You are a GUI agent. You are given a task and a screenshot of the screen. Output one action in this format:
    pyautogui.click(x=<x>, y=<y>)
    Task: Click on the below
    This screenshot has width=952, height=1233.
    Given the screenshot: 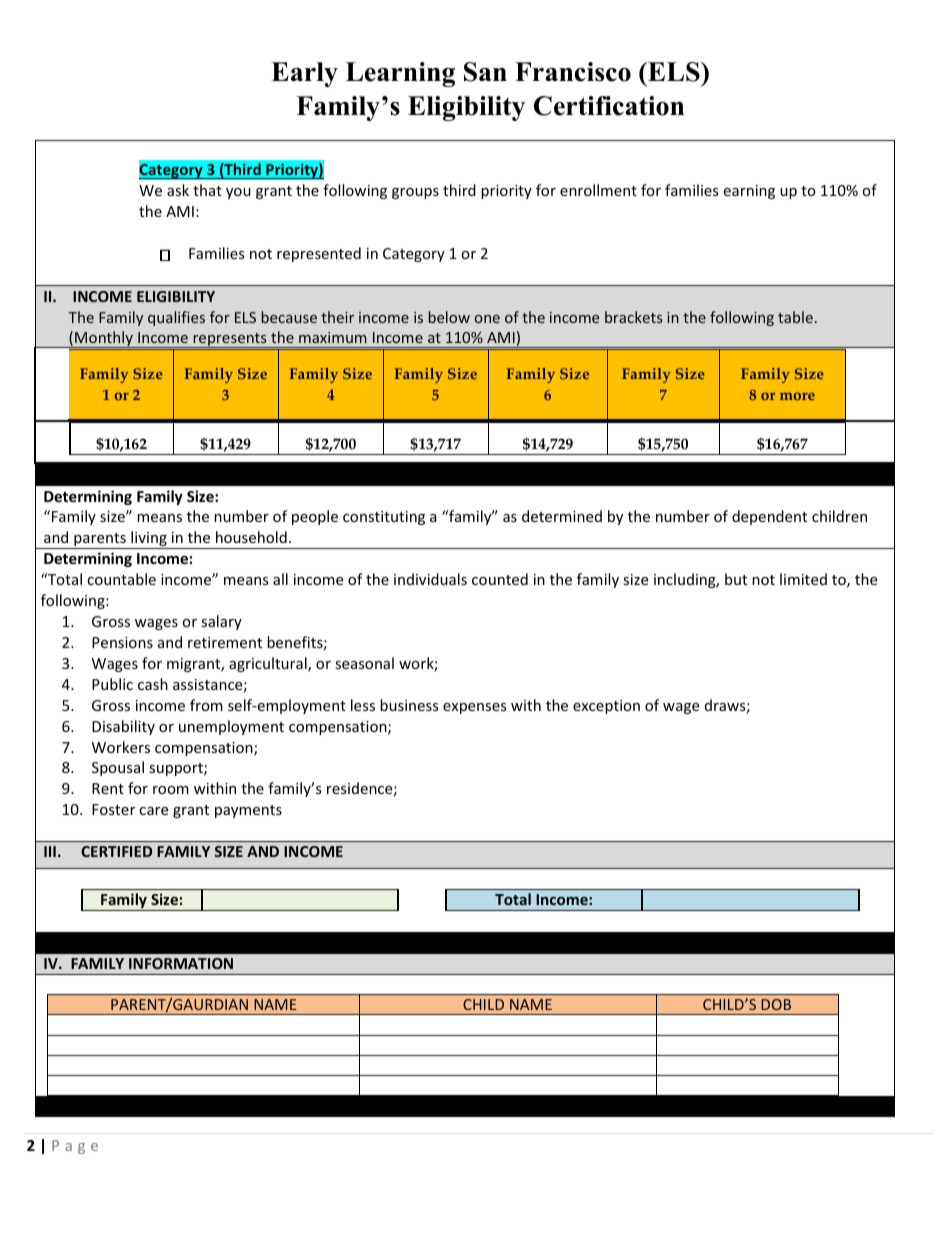 What is the action you would take?
    pyautogui.click(x=449, y=317)
